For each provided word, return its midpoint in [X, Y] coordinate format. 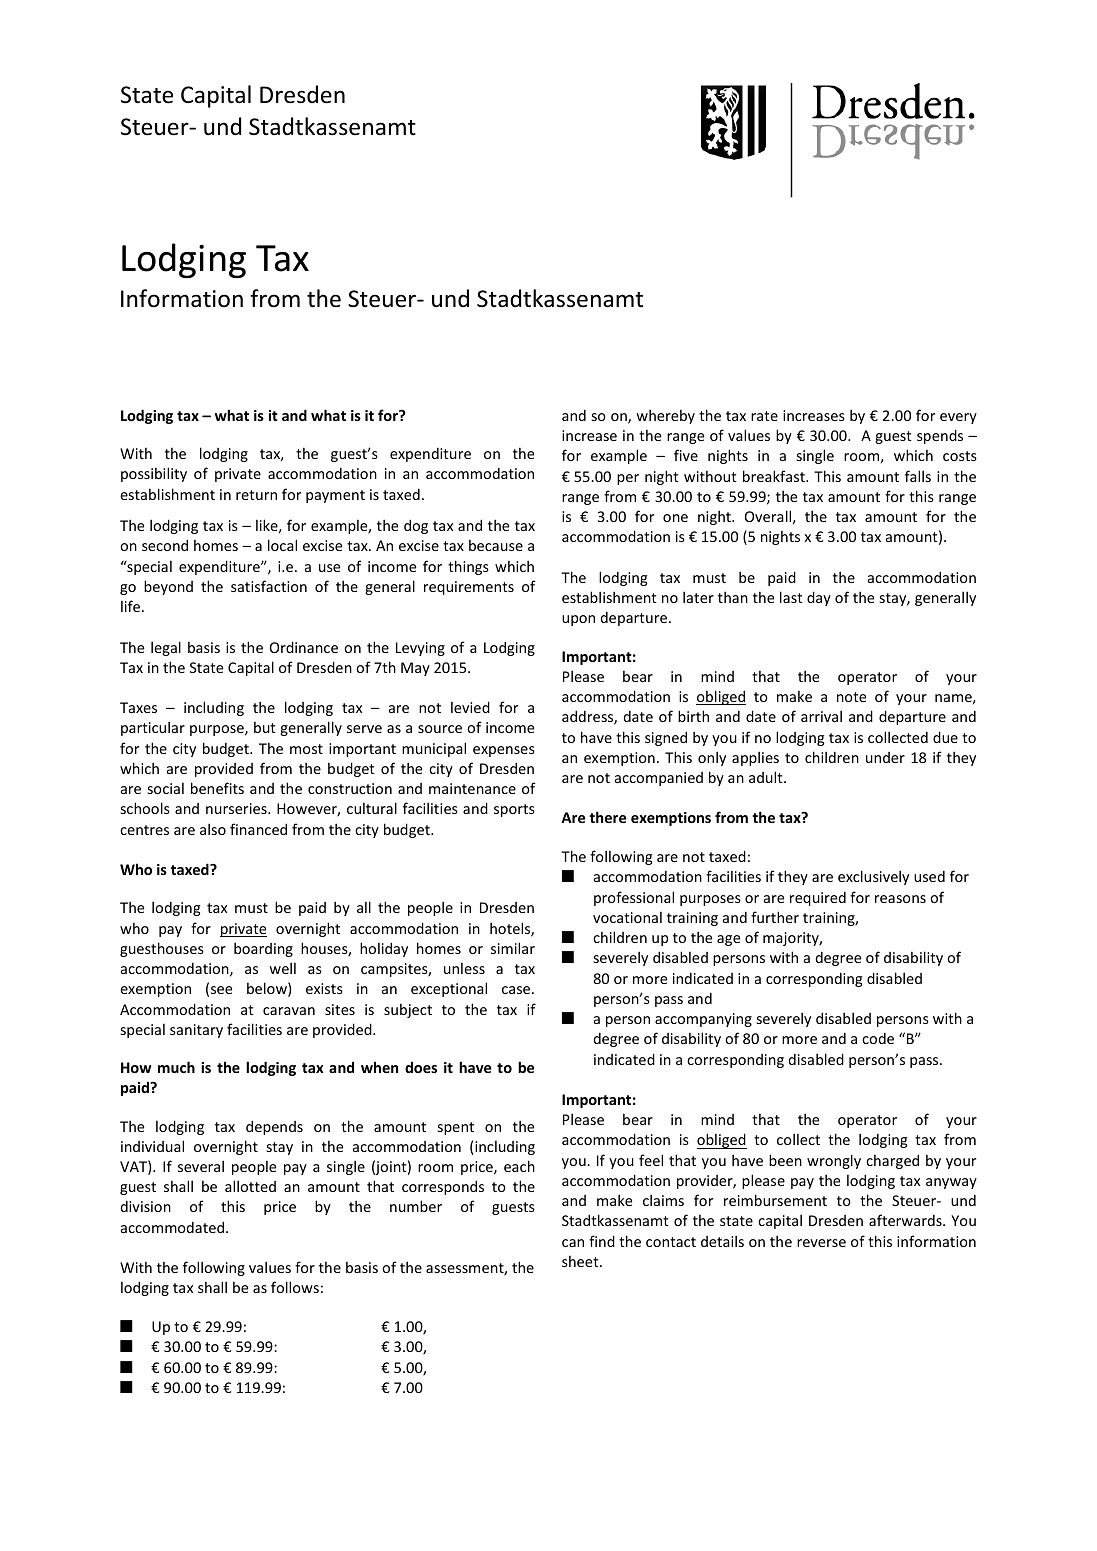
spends [940, 436]
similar [513, 948]
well [282, 968]
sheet [581, 1261]
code [878, 1038]
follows [295, 1287]
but [265, 727]
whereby [665, 416]
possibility [154, 474]
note [851, 697]
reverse [821, 1243]
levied [470, 707]
